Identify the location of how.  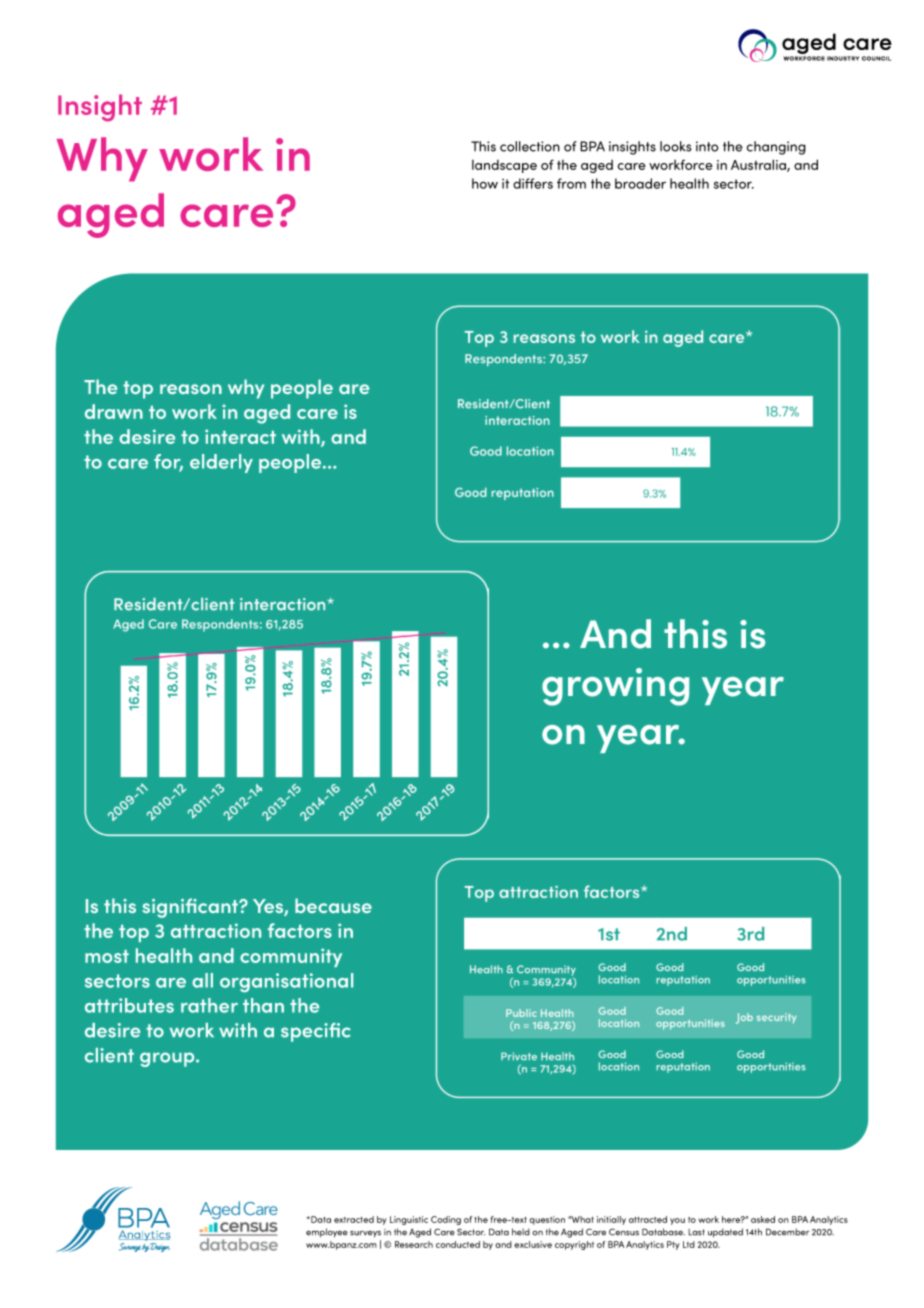
(485, 183).
